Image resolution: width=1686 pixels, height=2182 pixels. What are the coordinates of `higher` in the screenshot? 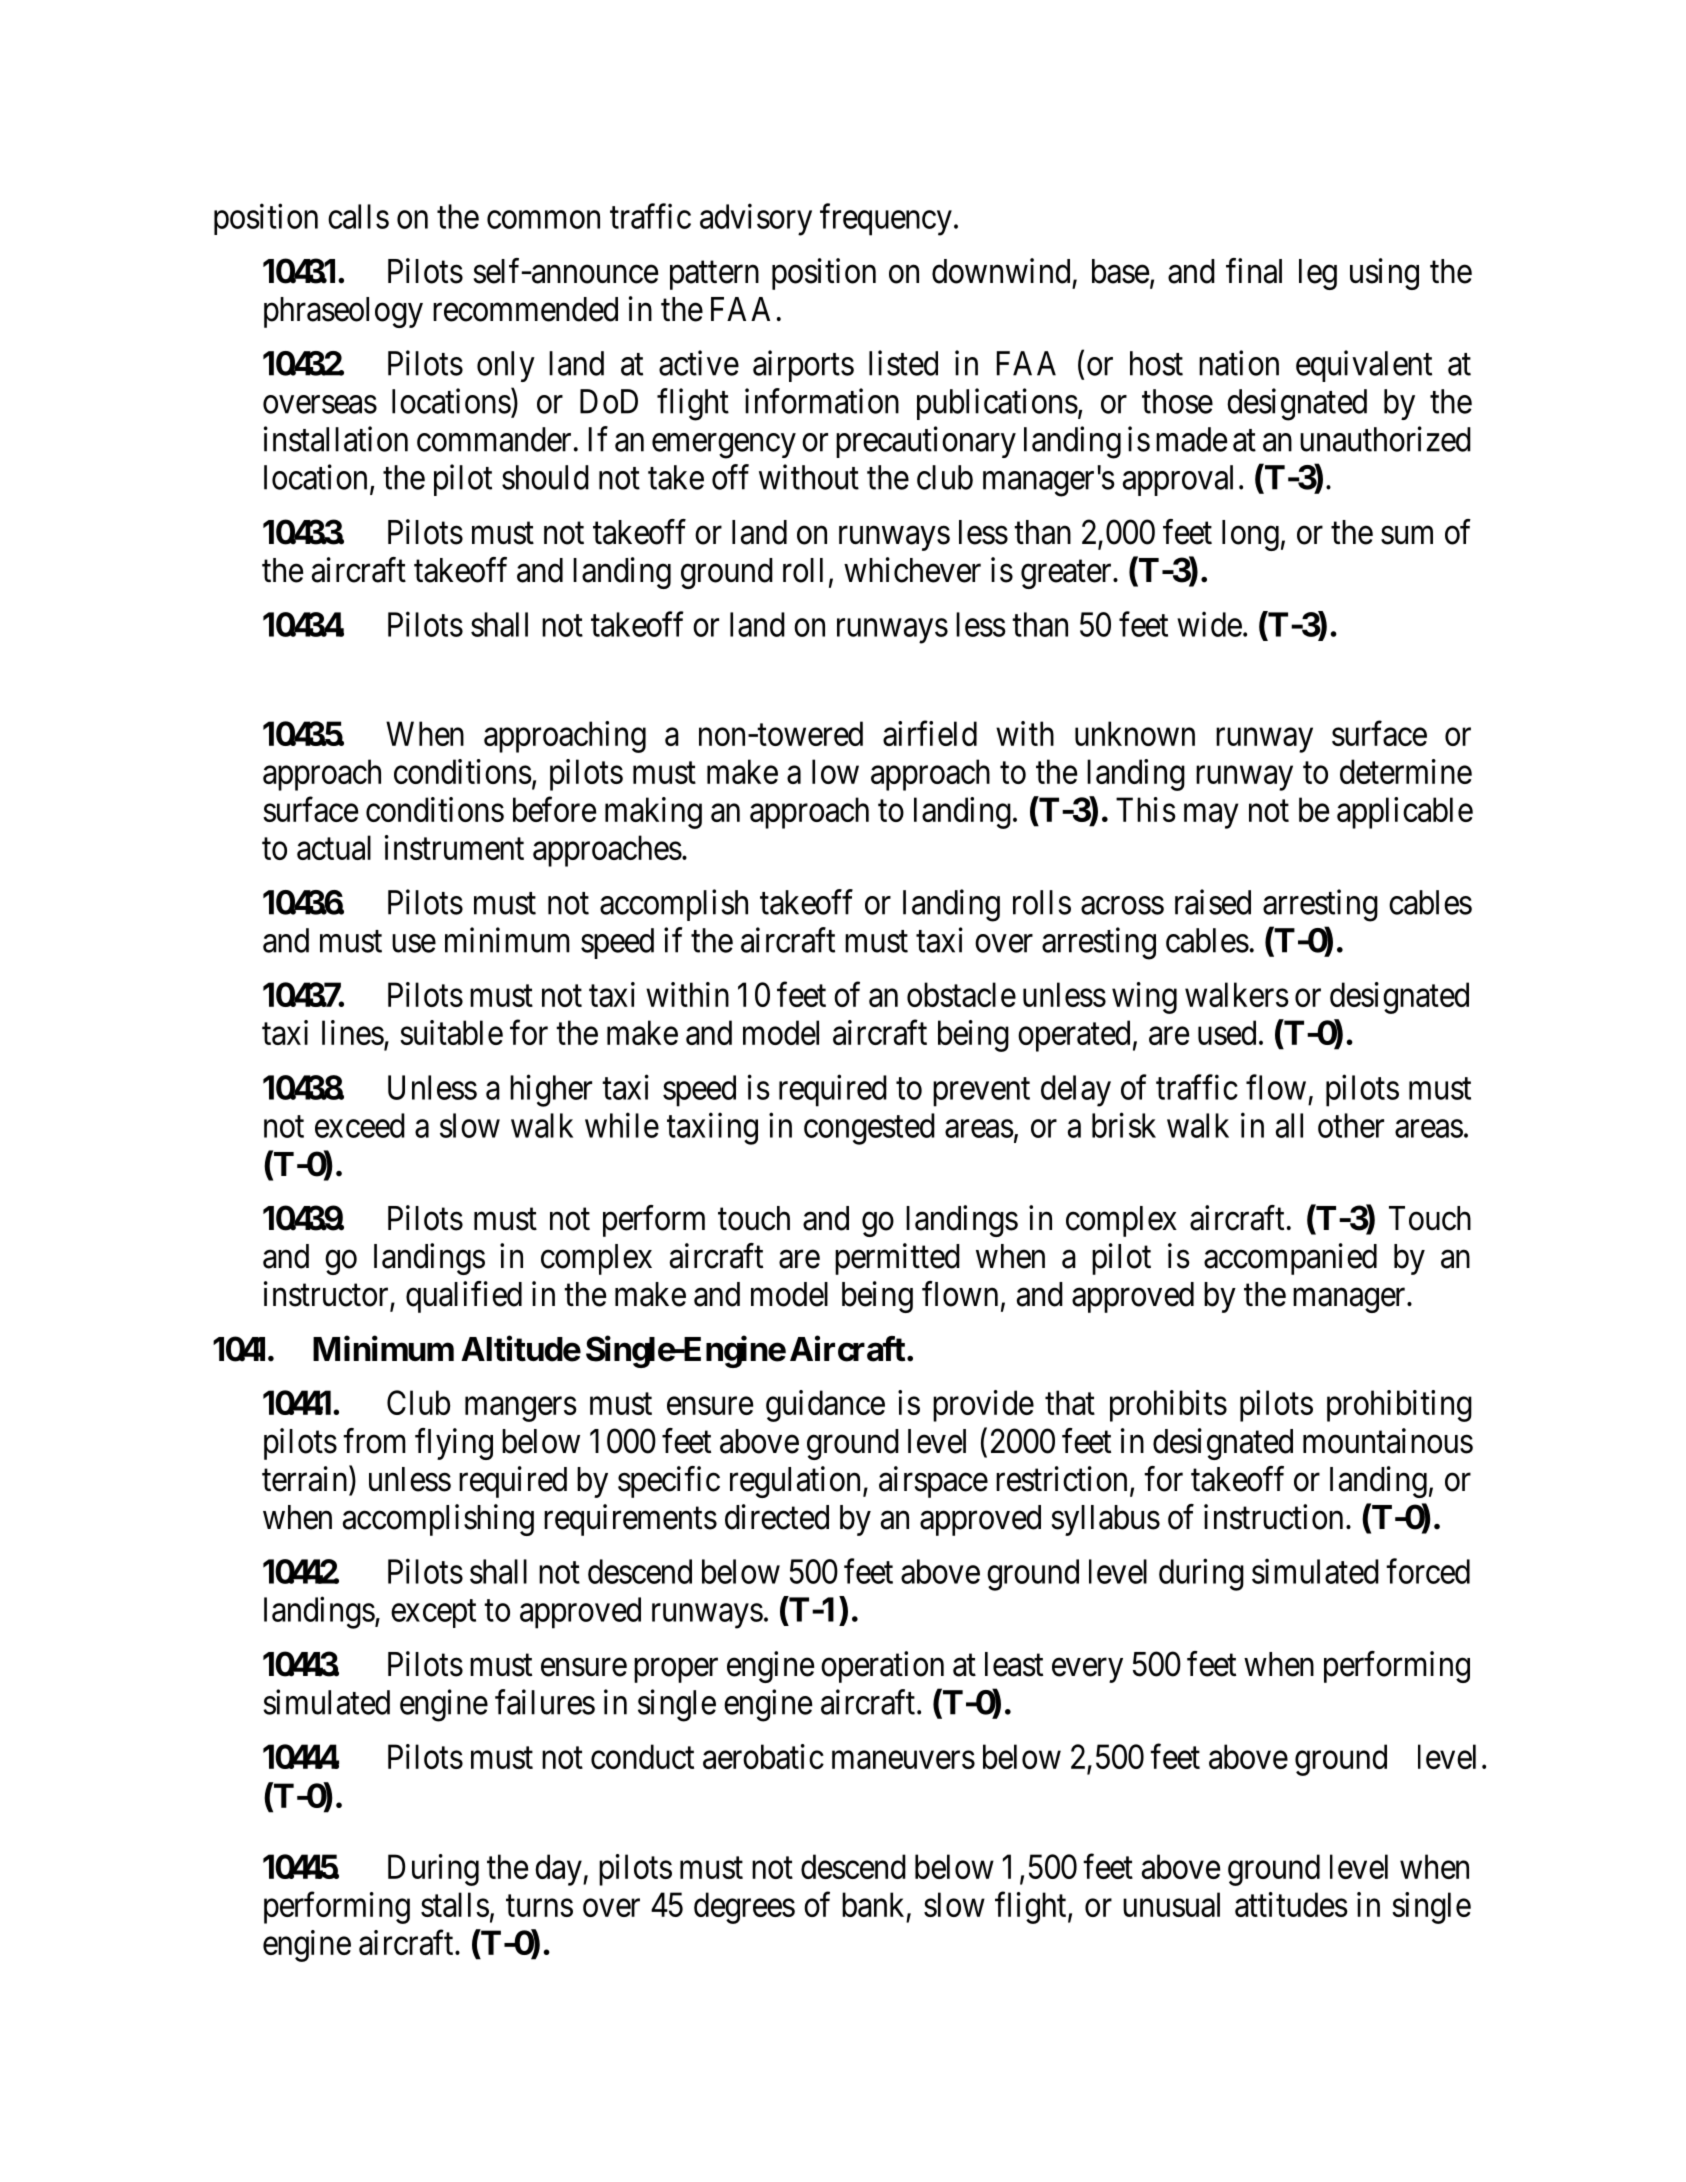 It's located at (551, 1090).
